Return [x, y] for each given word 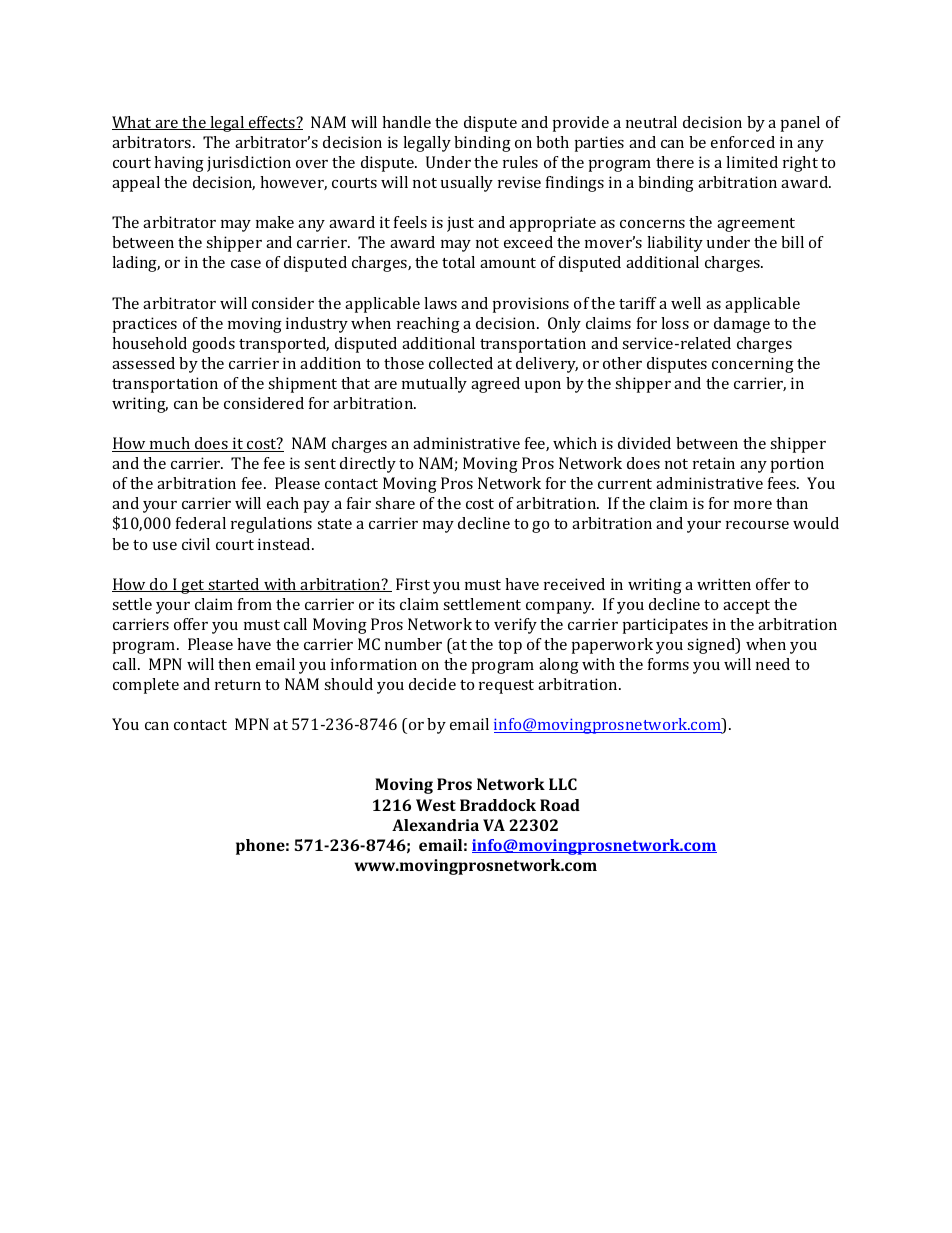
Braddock [498, 805]
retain [714, 463]
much [170, 444]
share [395, 503]
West [436, 805]
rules [520, 162]
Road [560, 805]
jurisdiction [249, 164]
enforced [743, 142]
